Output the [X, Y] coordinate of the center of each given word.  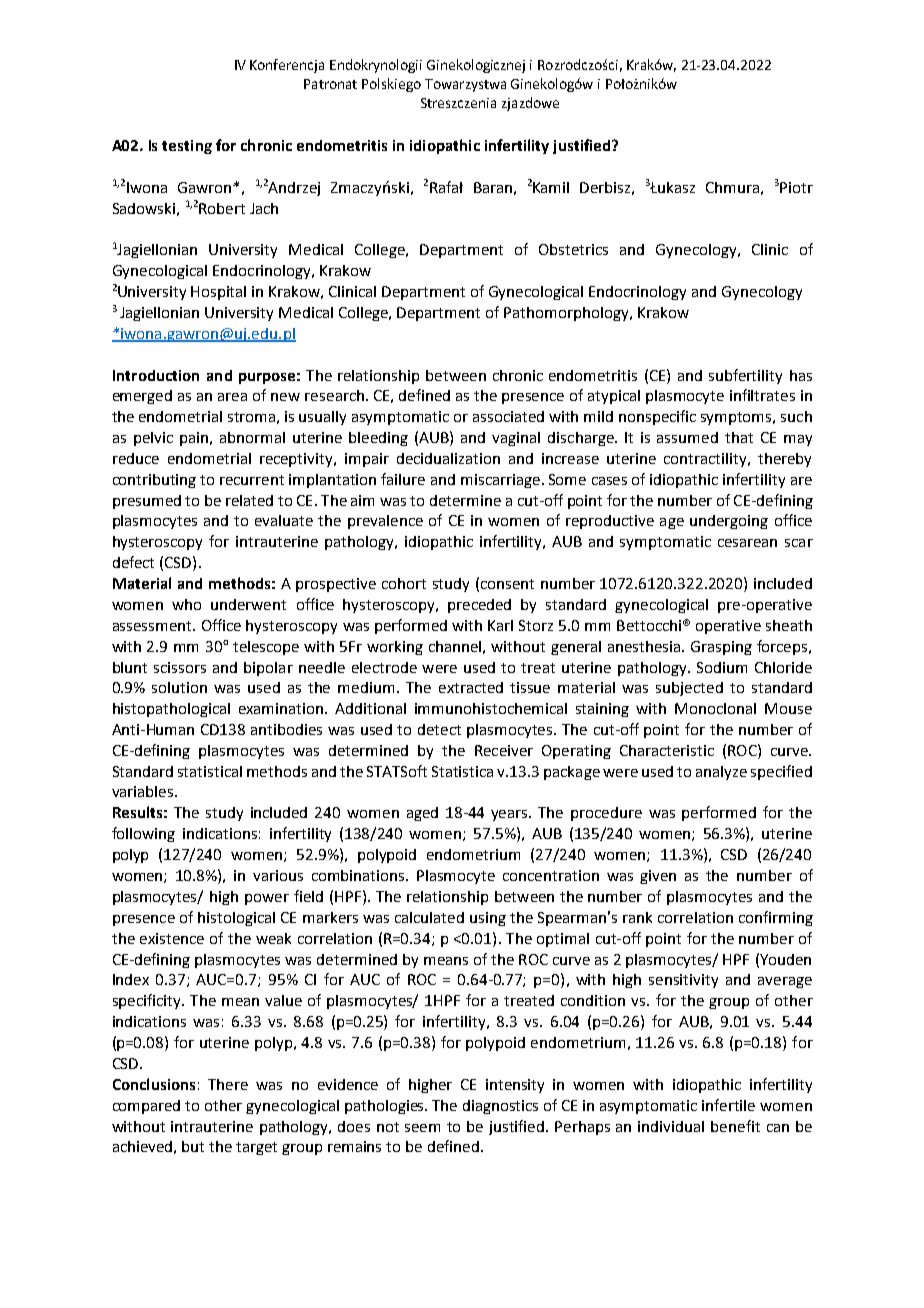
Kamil [551, 187]
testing [187, 147]
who [186, 604]
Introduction [156, 375]
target [256, 1148]
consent [507, 584]
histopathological [171, 710]
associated [508, 416]
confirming [776, 918]
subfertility [745, 376]
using [488, 919]
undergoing [729, 522]
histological [236, 919]
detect [439, 729]
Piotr [796, 187]
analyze [721, 773]
